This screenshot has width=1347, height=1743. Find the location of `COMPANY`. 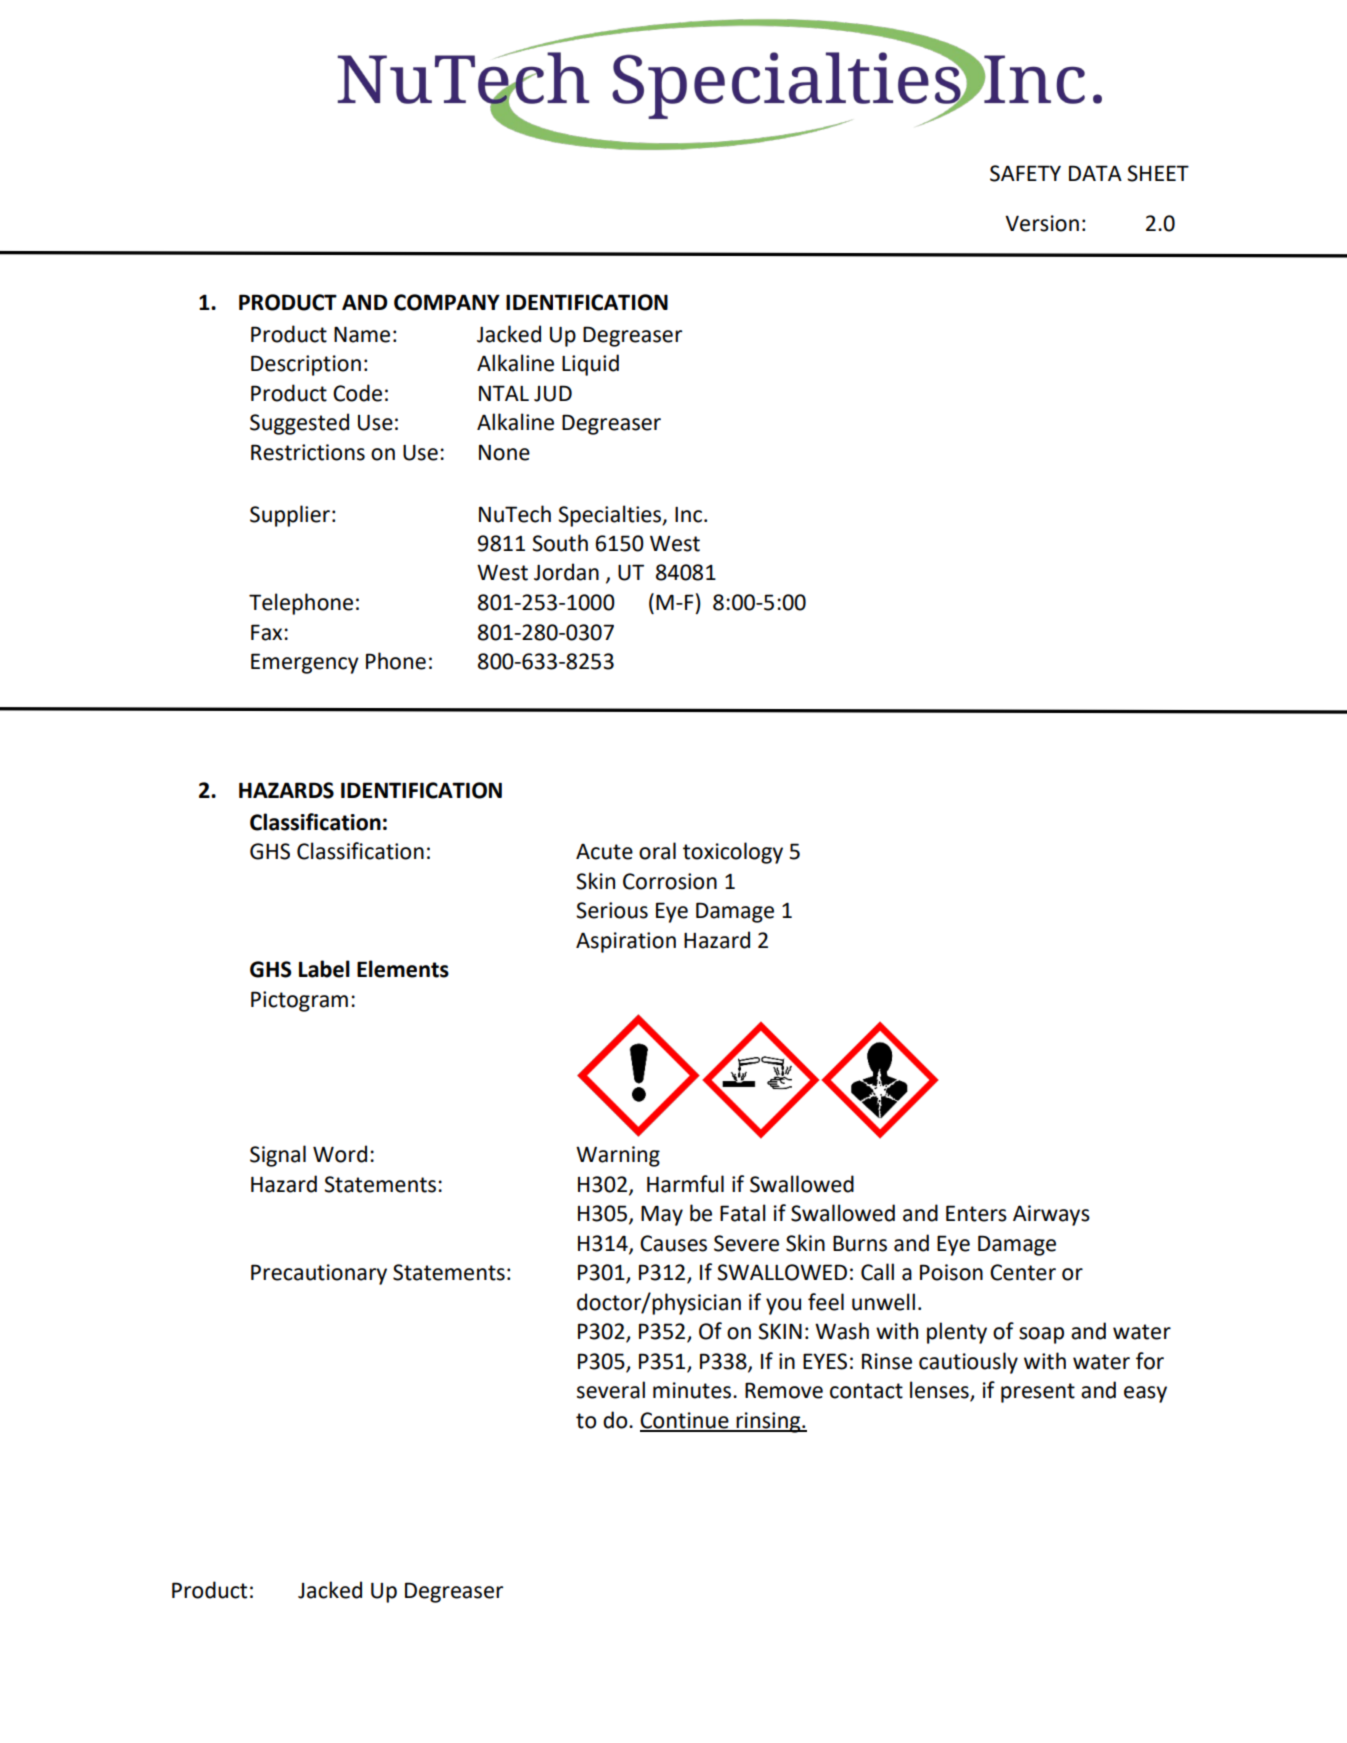

COMPANY is located at coordinates (447, 302).
